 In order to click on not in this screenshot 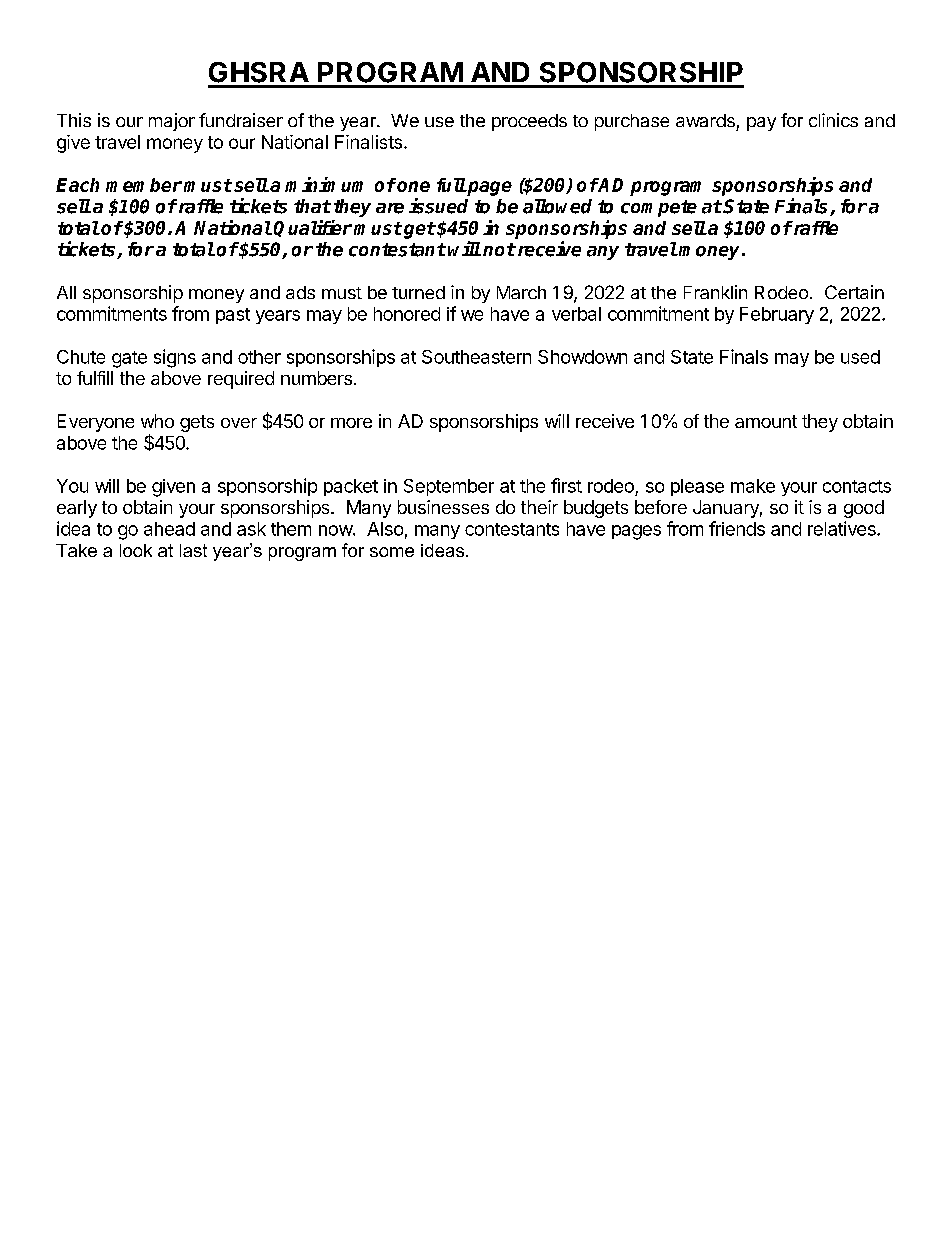, I will do `click(499, 249)`.
